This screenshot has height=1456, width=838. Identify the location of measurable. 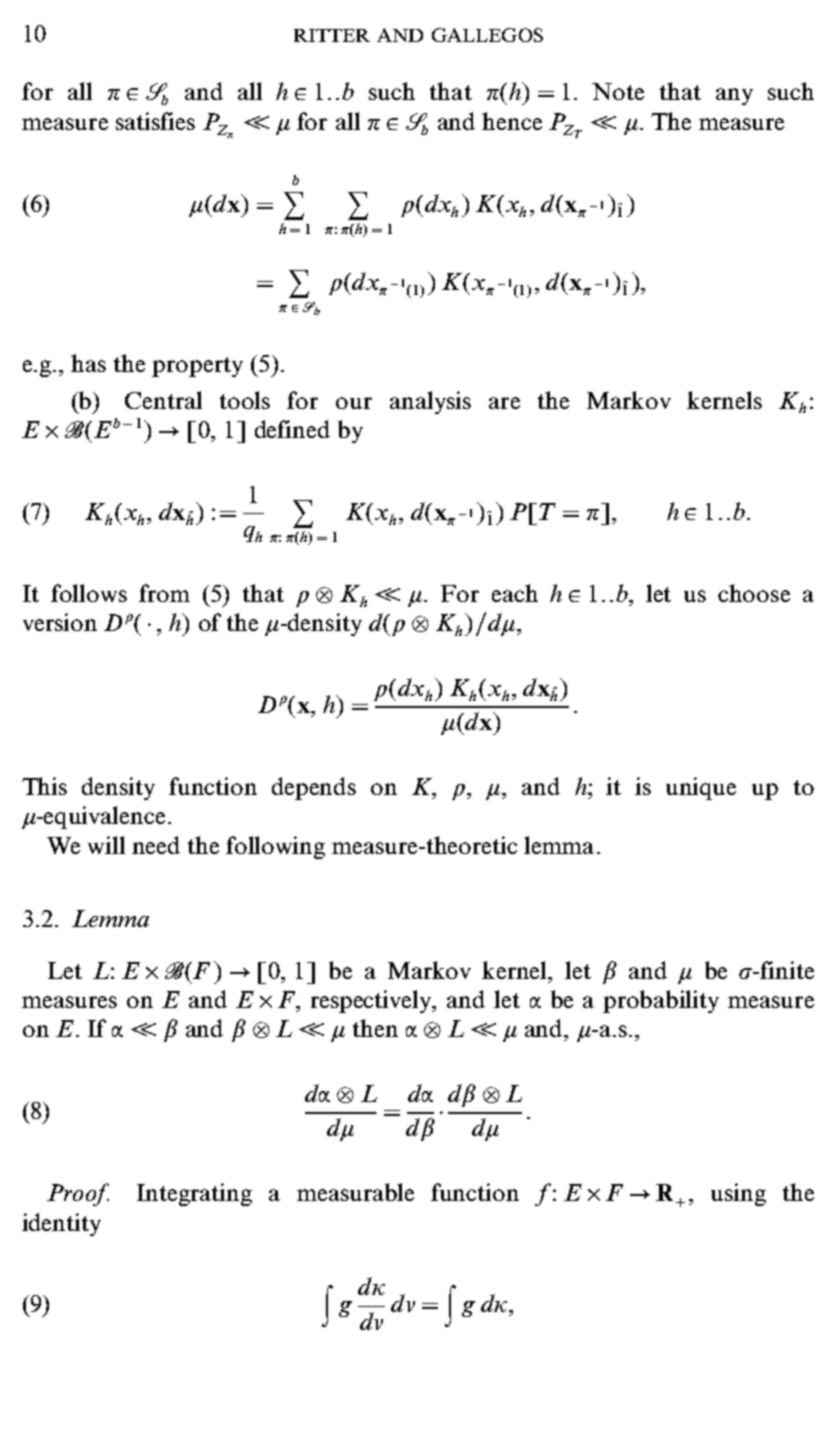
(355, 1192).
